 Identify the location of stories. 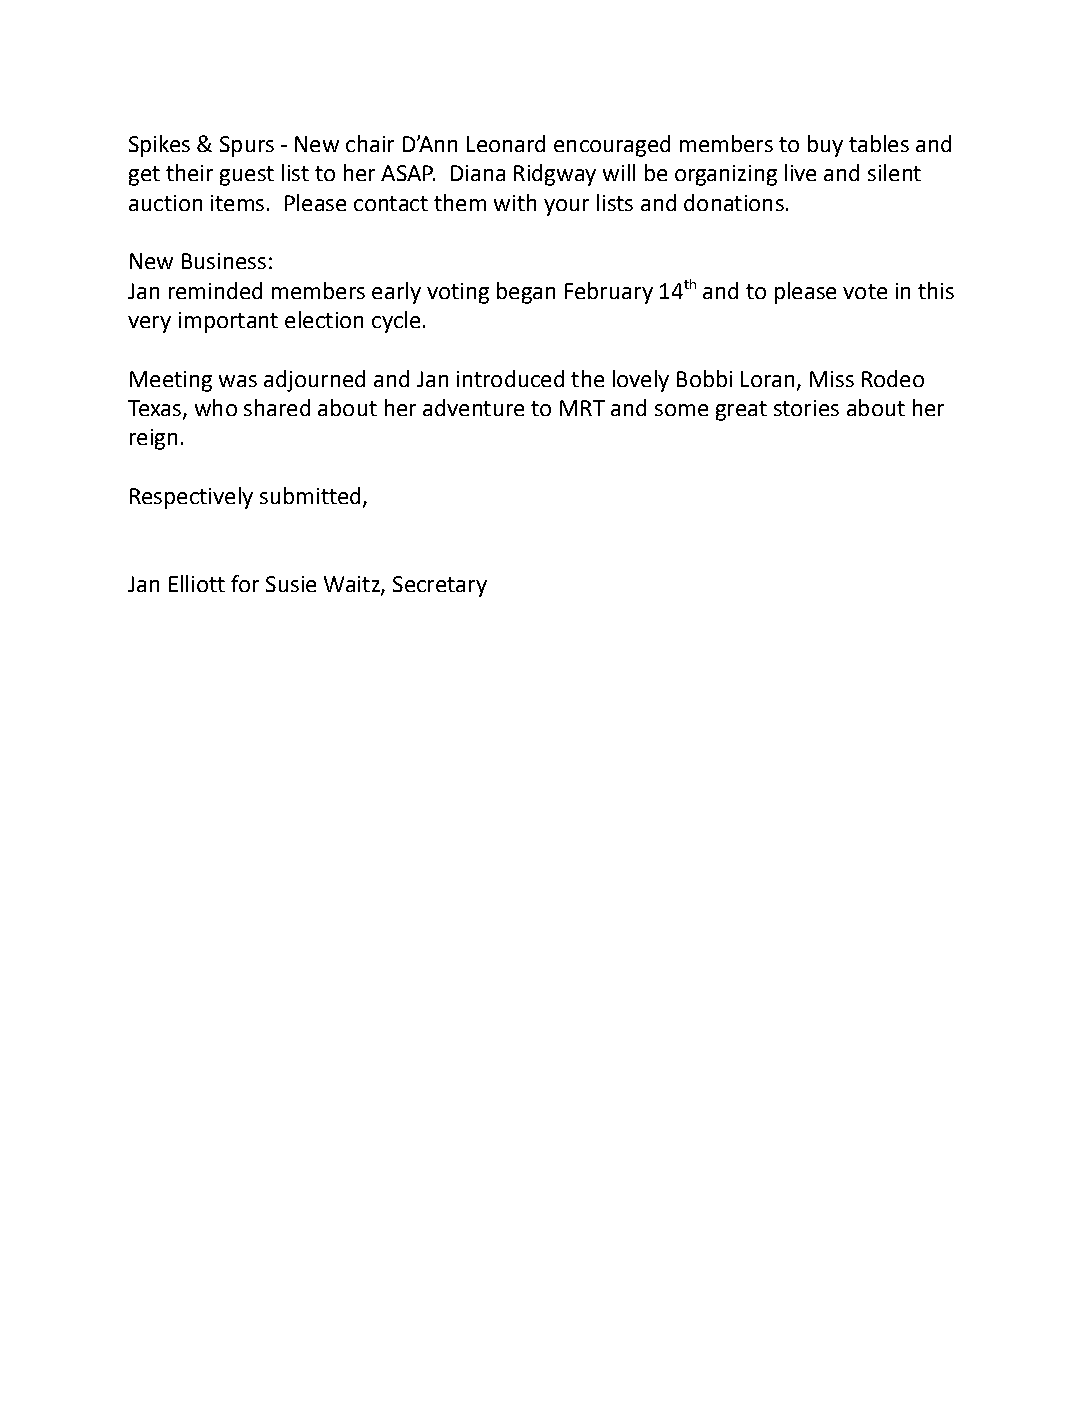
(806, 408).
